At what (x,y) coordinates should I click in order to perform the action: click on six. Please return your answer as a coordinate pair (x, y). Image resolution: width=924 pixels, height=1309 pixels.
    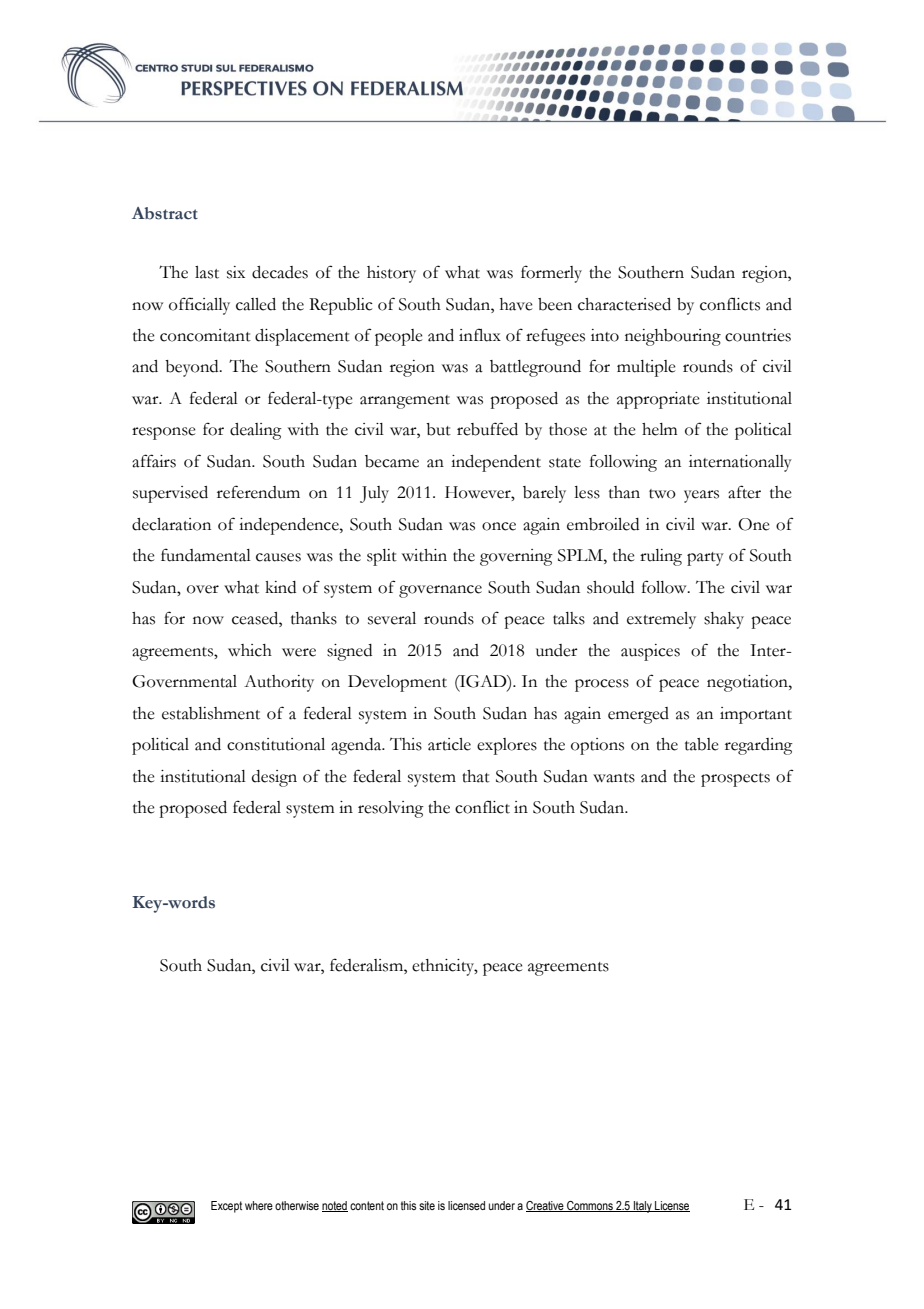
    Looking at the image, I should click on (236, 272).
